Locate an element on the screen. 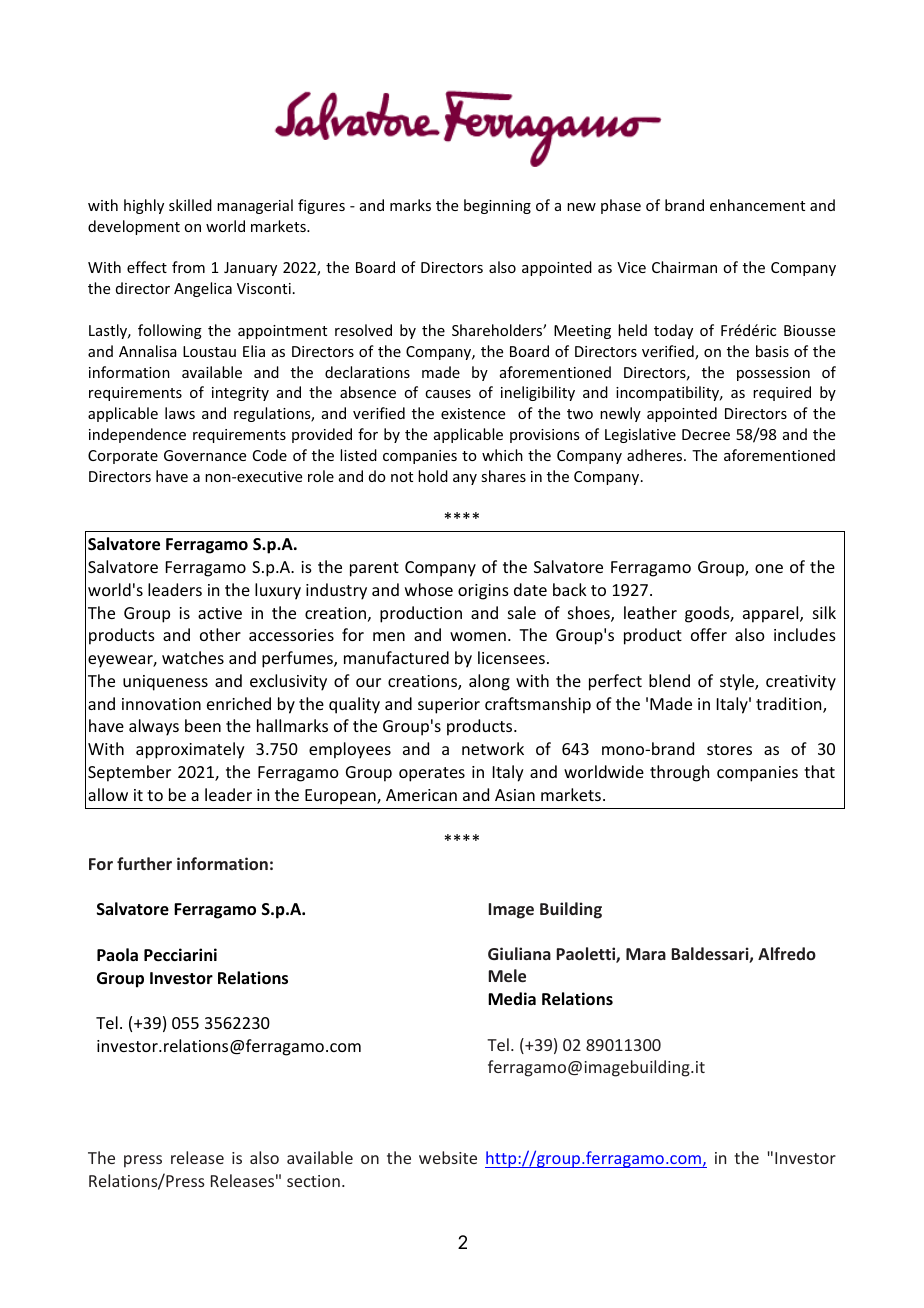 This screenshot has width=924, height=1308. beginning is located at coordinates (497, 206).
